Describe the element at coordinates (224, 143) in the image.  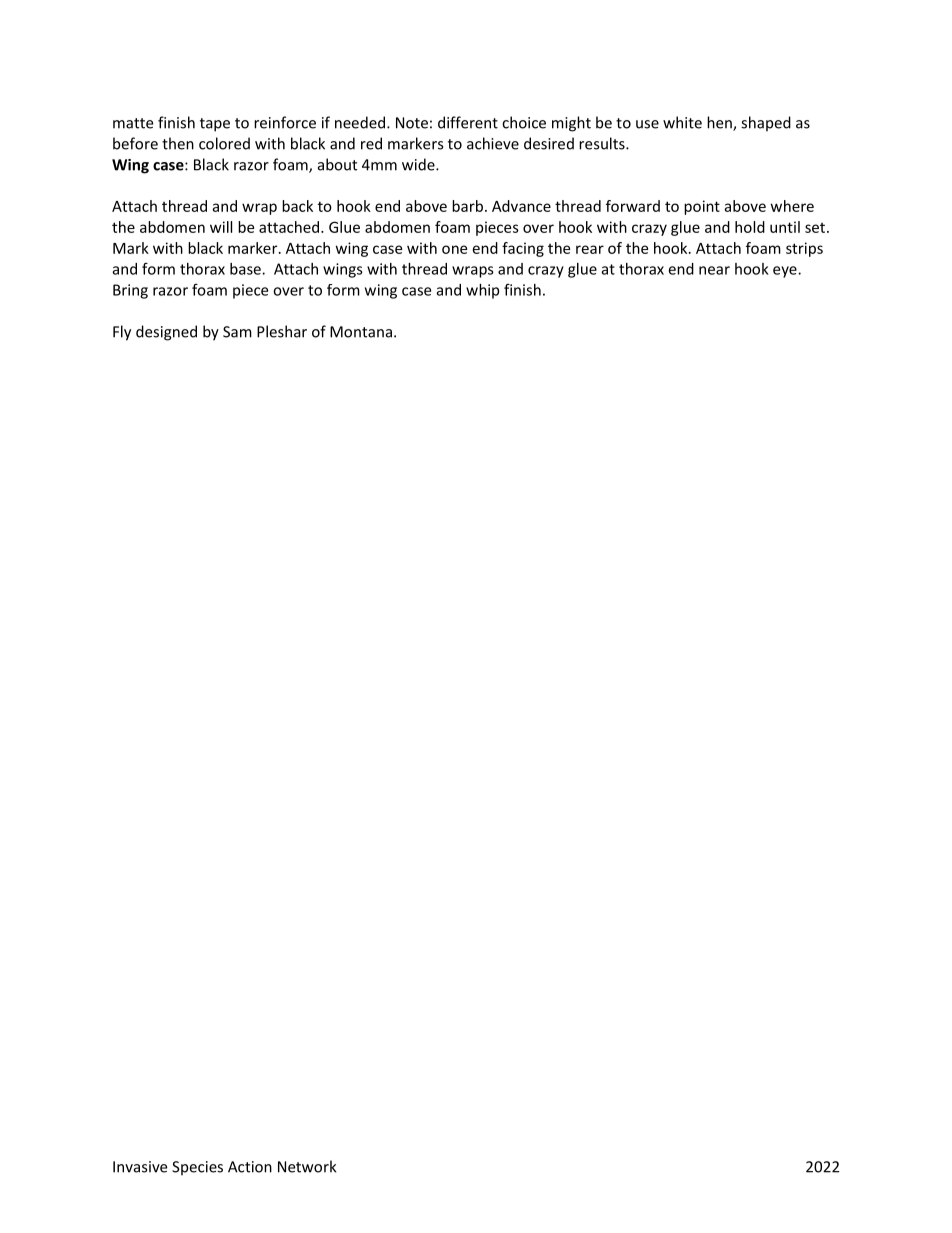
I see `colored` at that location.
